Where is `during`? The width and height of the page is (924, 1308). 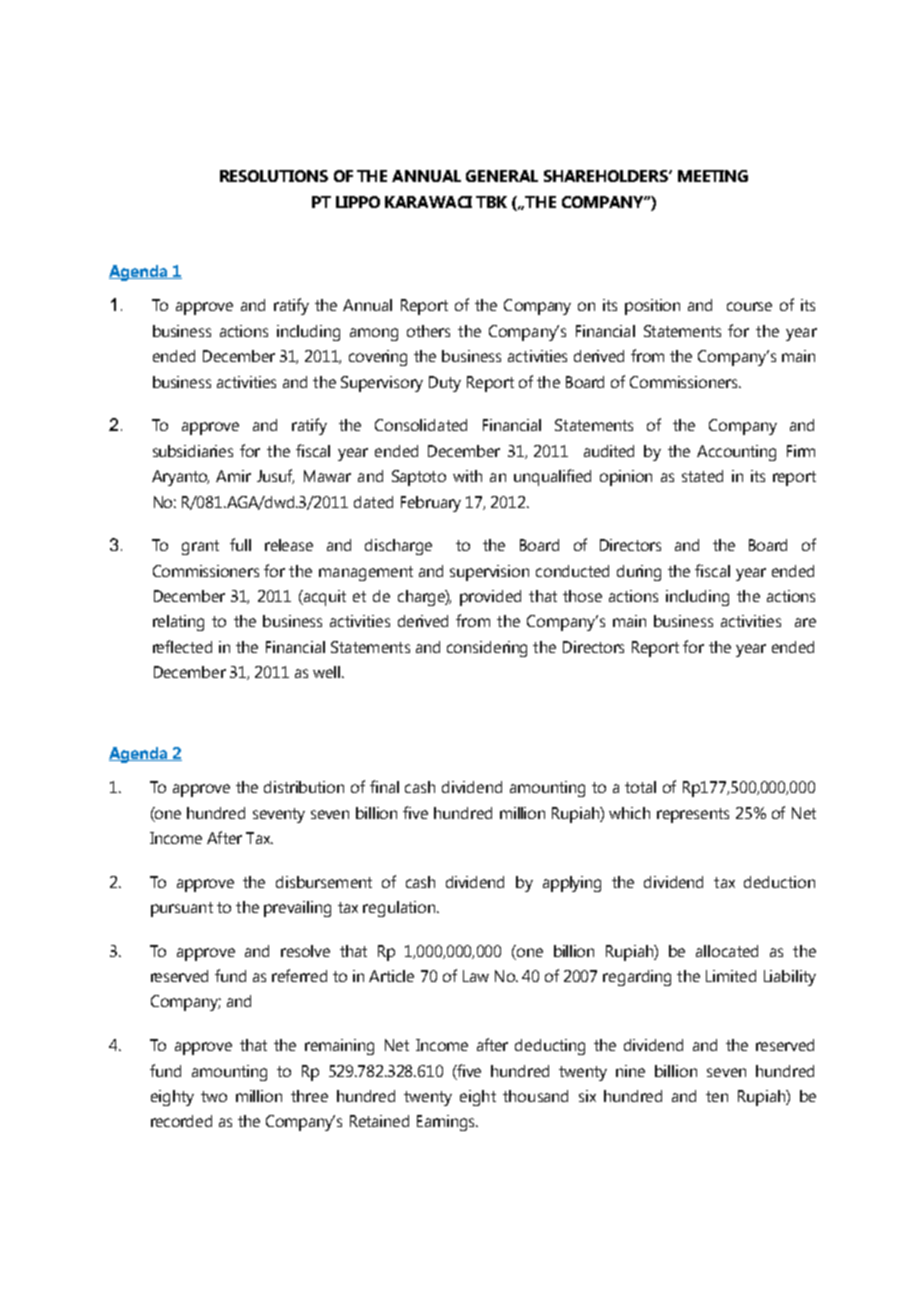
during is located at coordinates (639, 573).
